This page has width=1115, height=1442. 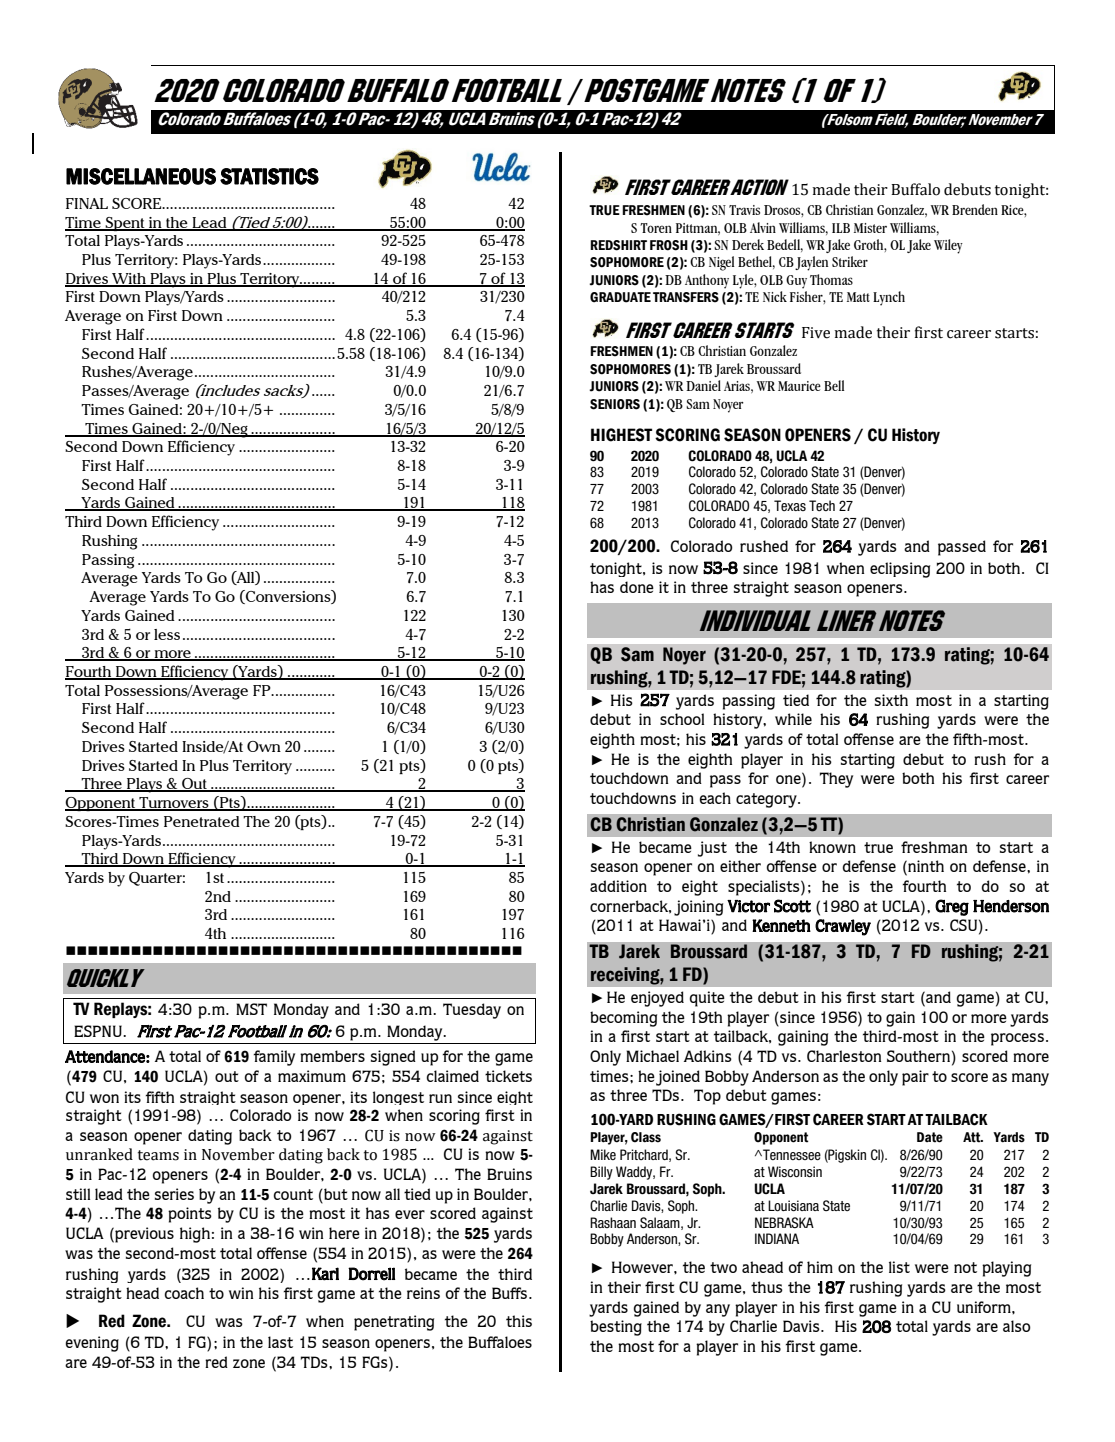 What do you see at coordinates (618, 245) in the page?
I see `REDSHIRT` at bounding box center [618, 245].
